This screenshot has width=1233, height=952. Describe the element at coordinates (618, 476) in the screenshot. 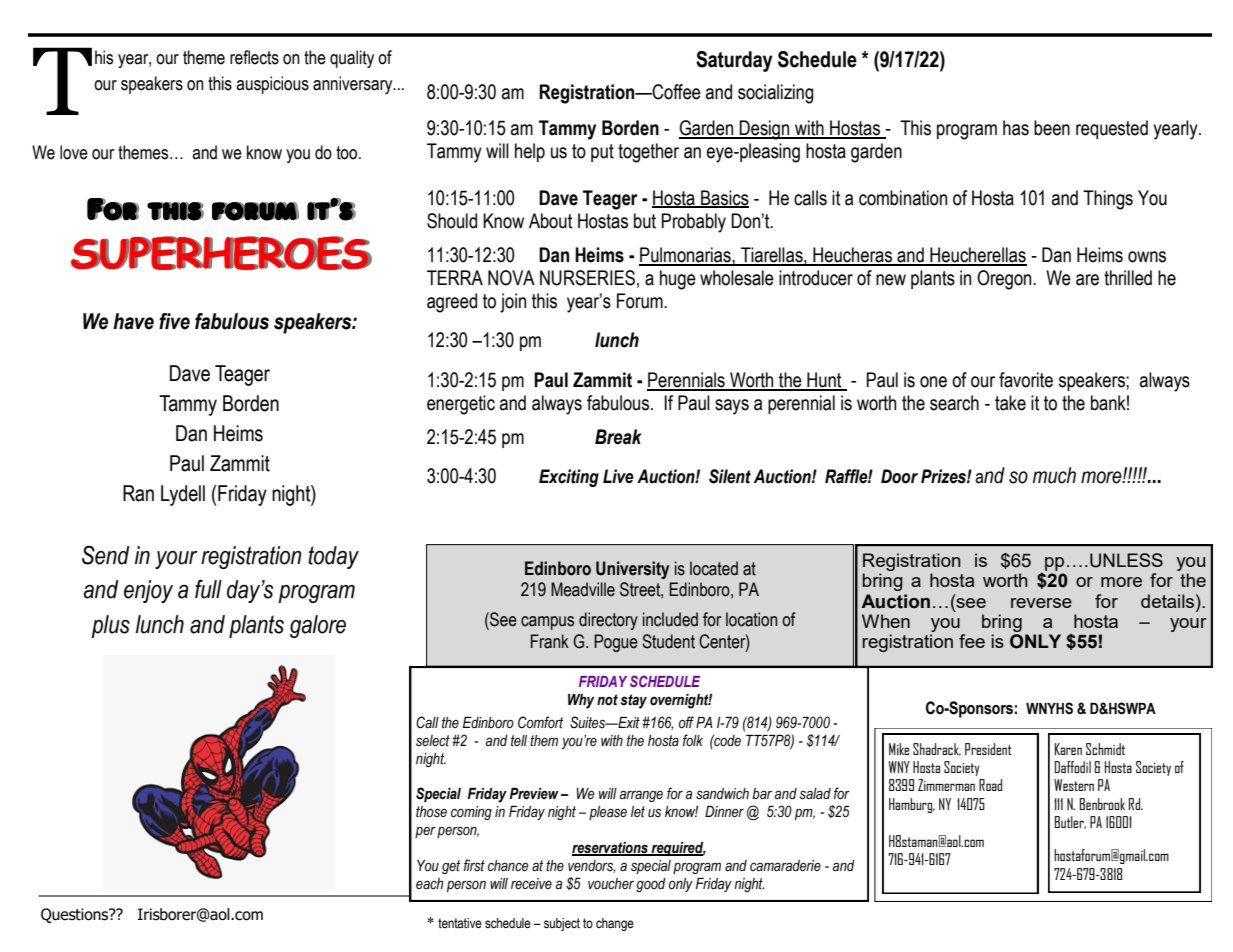

I see `Live` at that location.
